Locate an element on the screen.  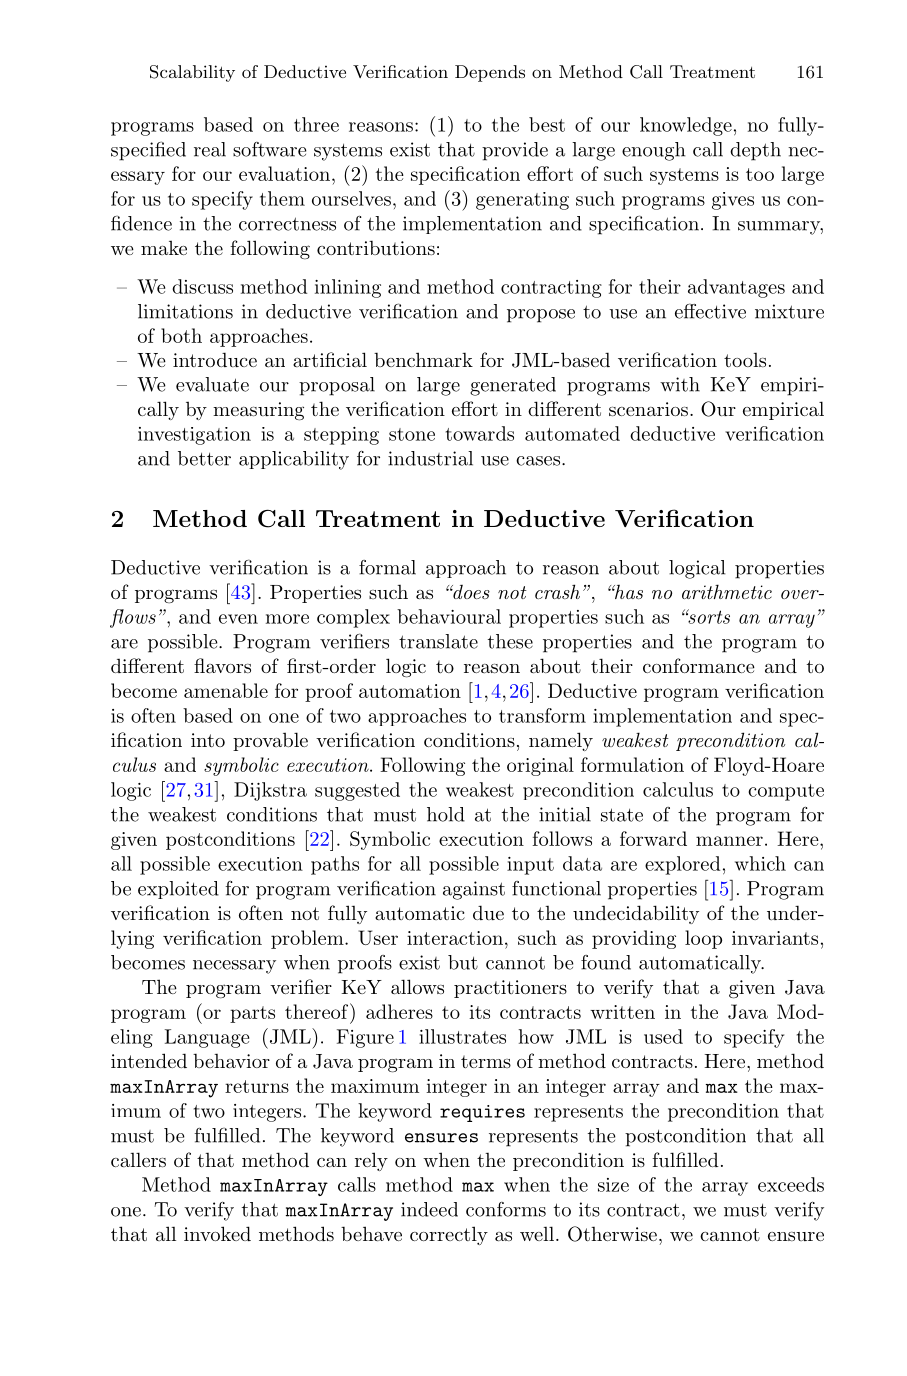
translate is located at coordinates (438, 641).
